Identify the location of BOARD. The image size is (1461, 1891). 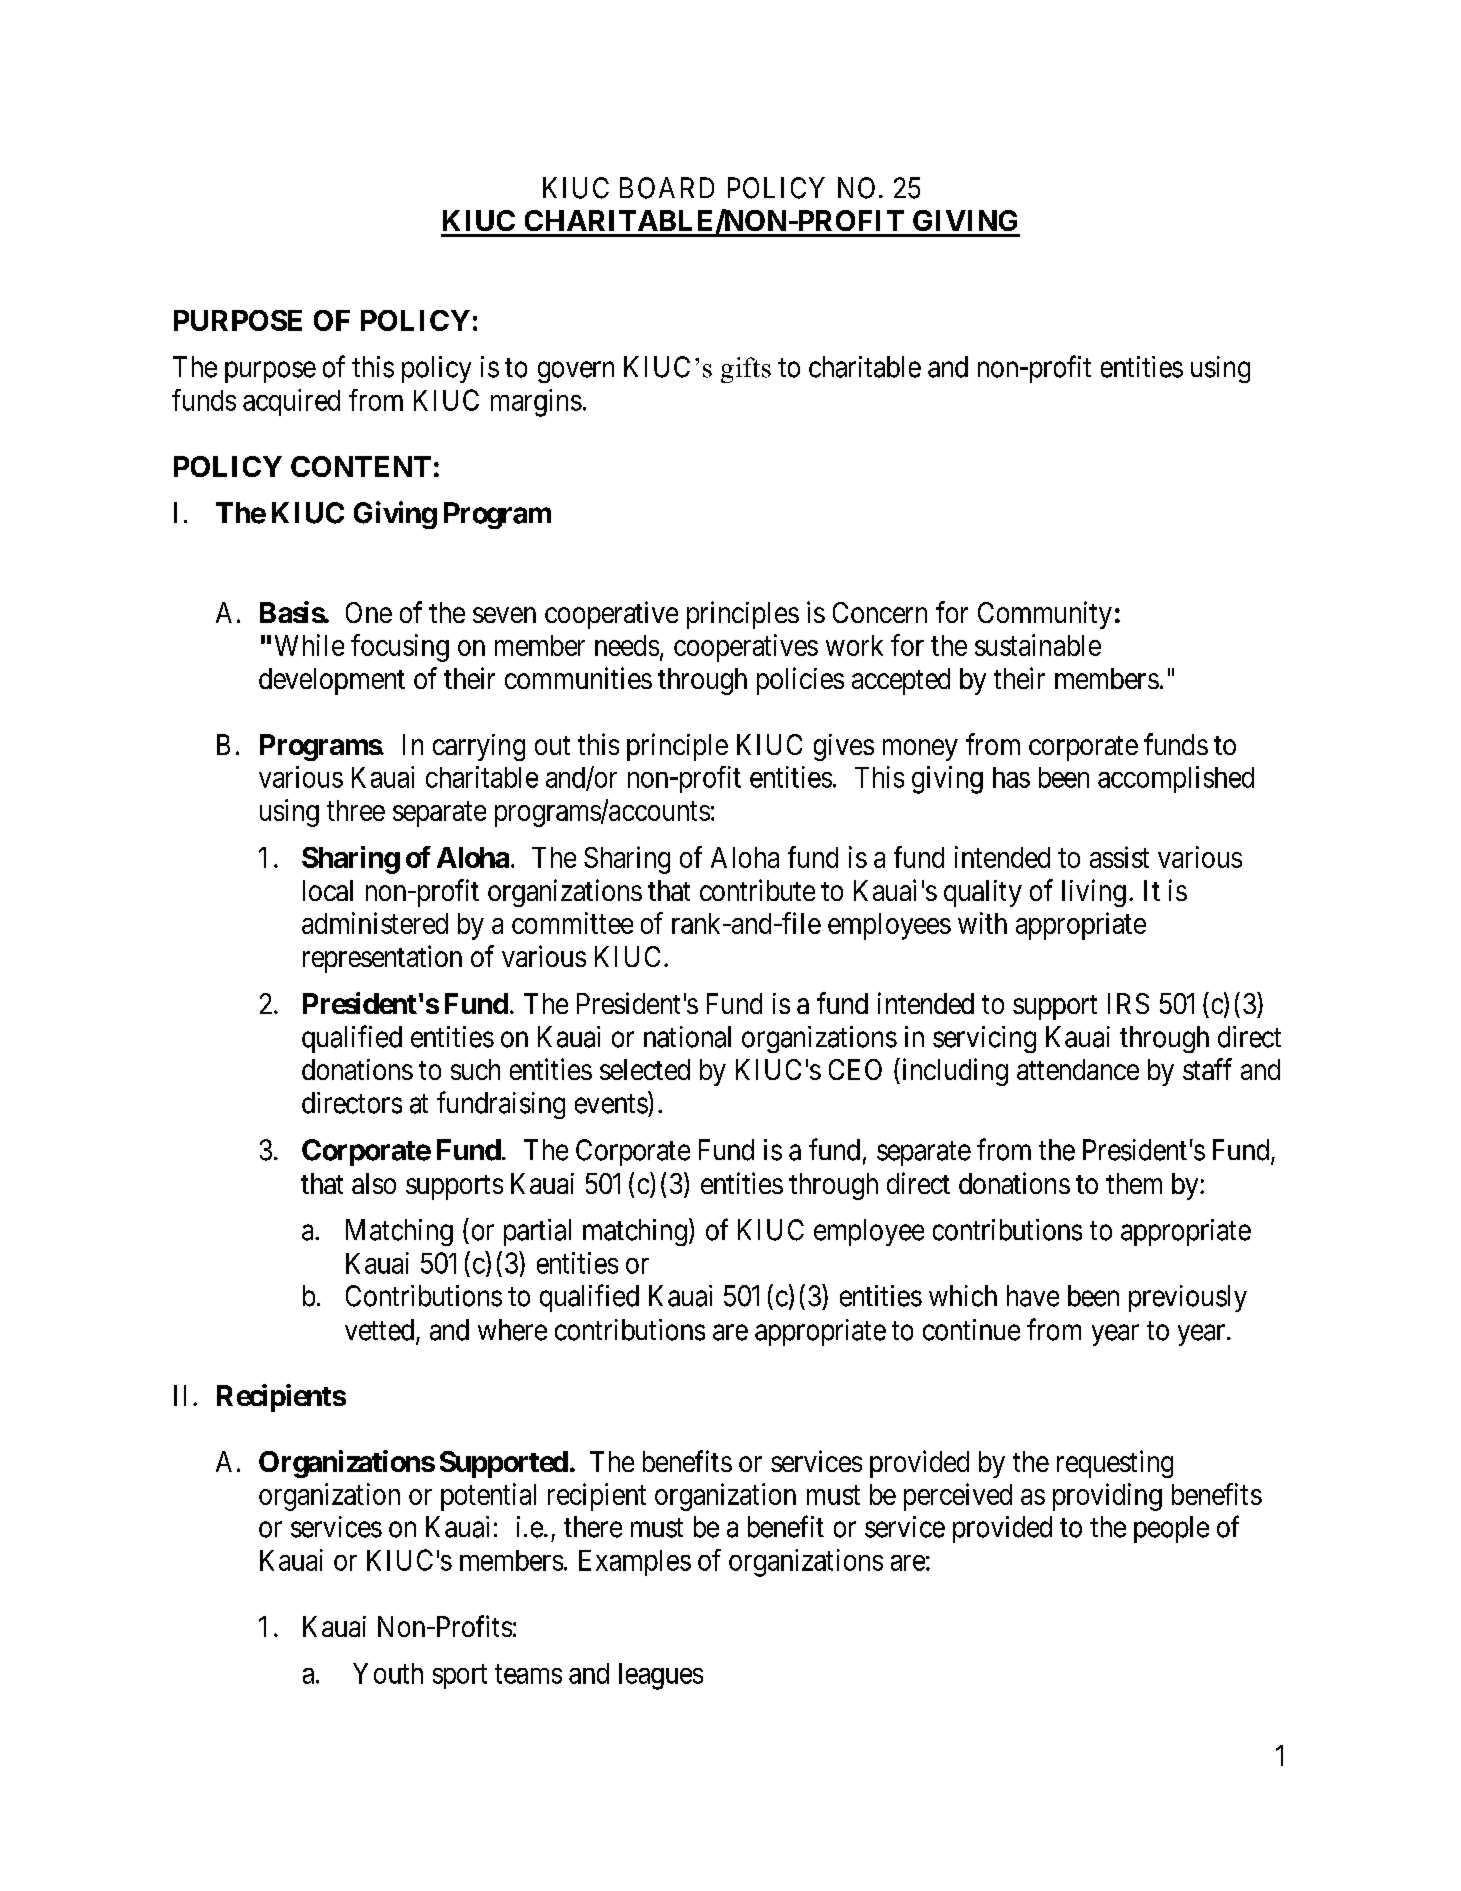
(667, 188).
